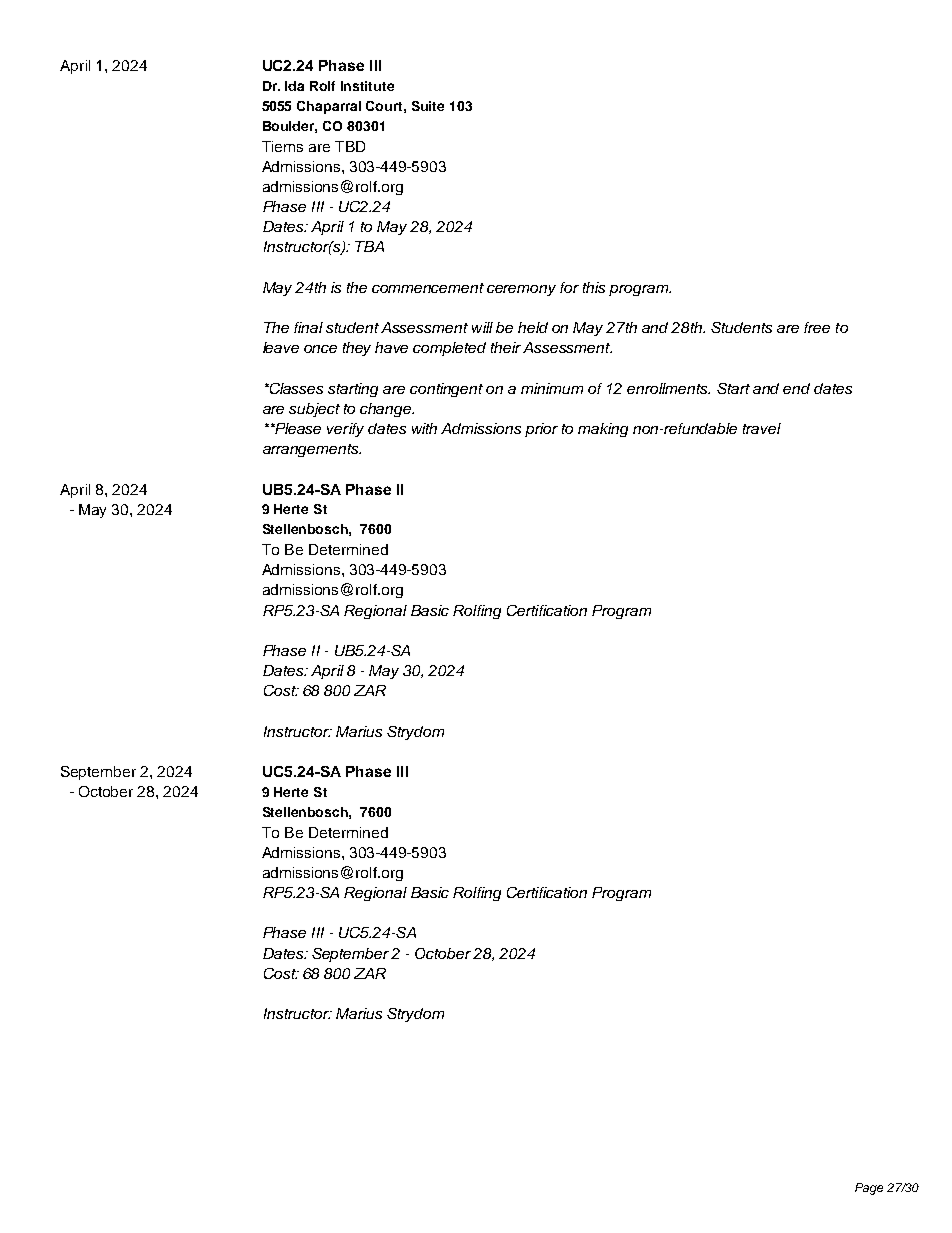 The height and width of the screenshot is (1233, 952). I want to click on prior, so click(541, 430).
